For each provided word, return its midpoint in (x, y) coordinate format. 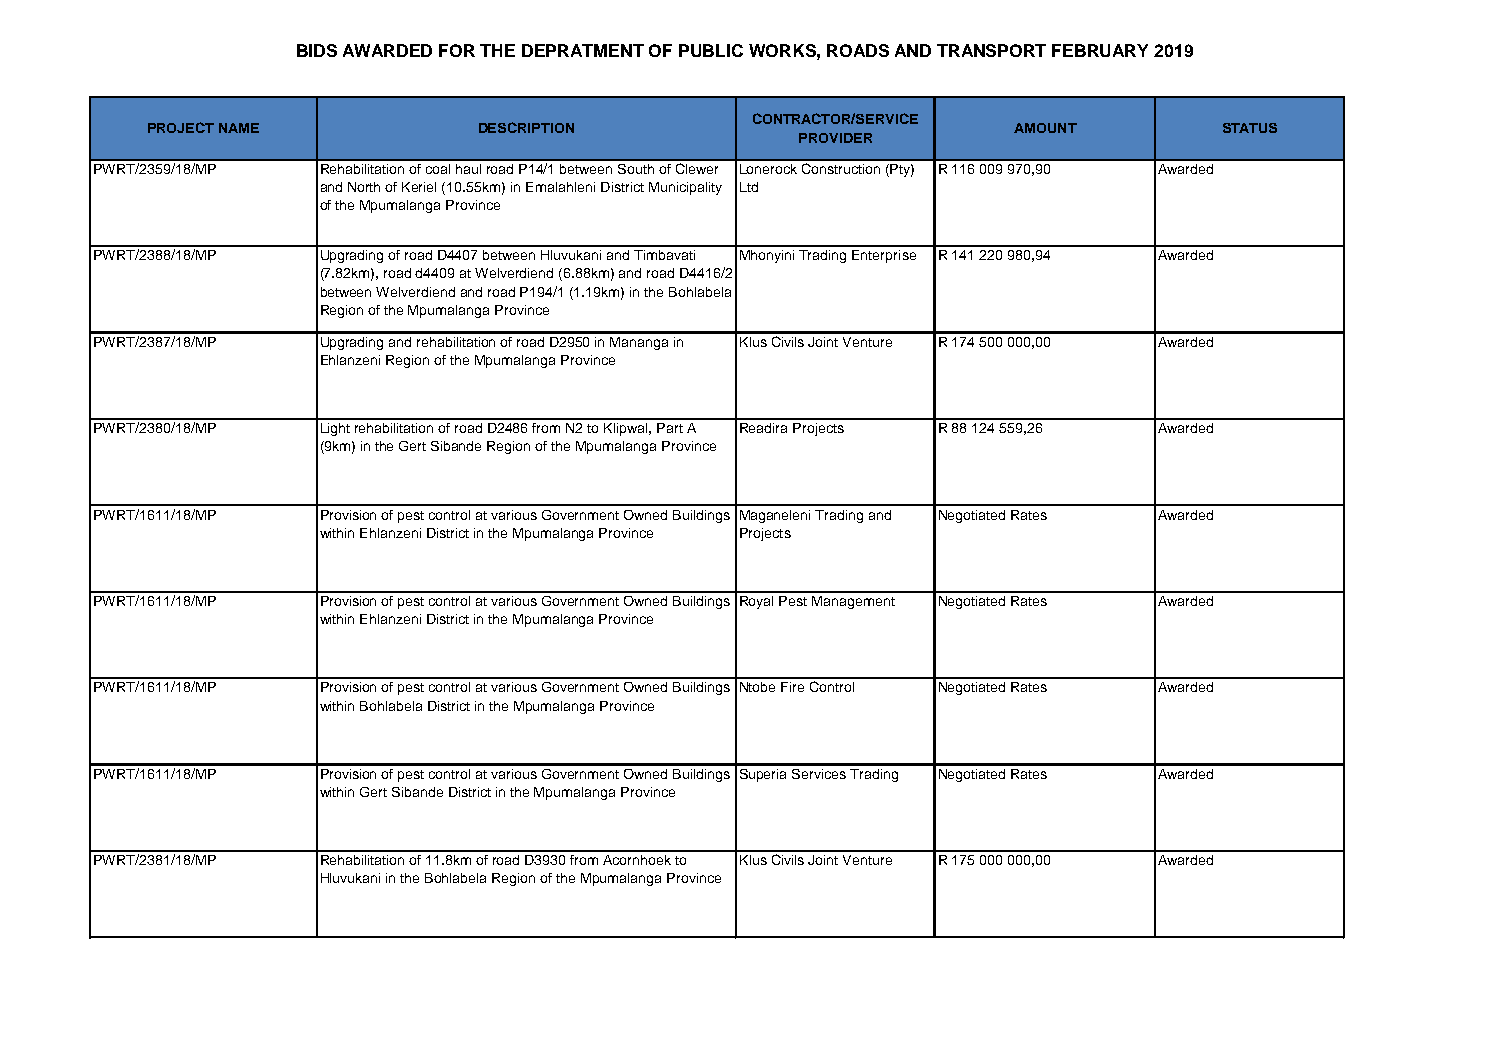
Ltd (749, 187)
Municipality (685, 188)
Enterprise (884, 256)
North (364, 187)
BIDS (317, 50)
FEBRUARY (1100, 50)
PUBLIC (711, 50)
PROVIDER (835, 138)
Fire (792, 687)
